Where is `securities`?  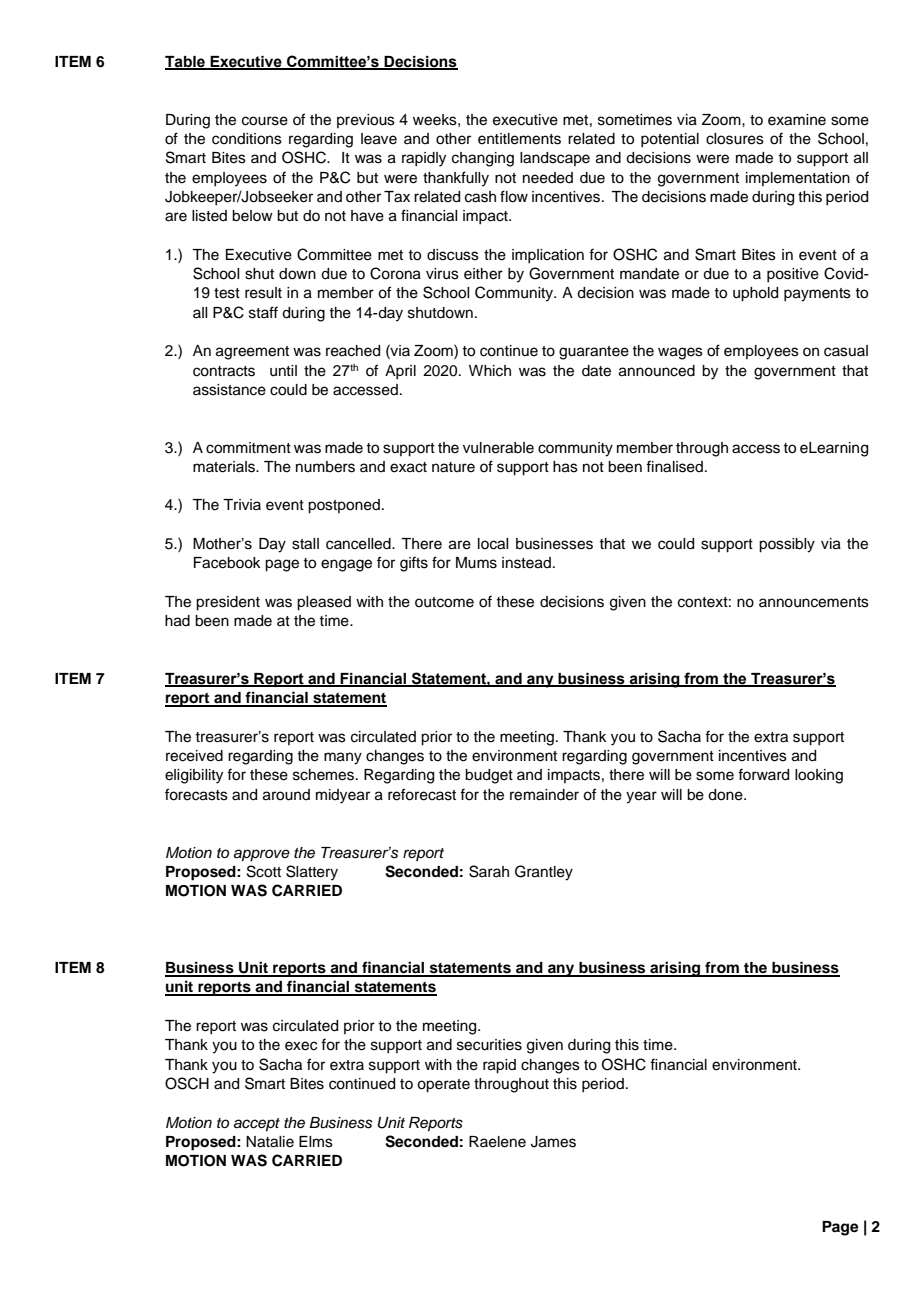 securities is located at coordinates (489, 1045).
